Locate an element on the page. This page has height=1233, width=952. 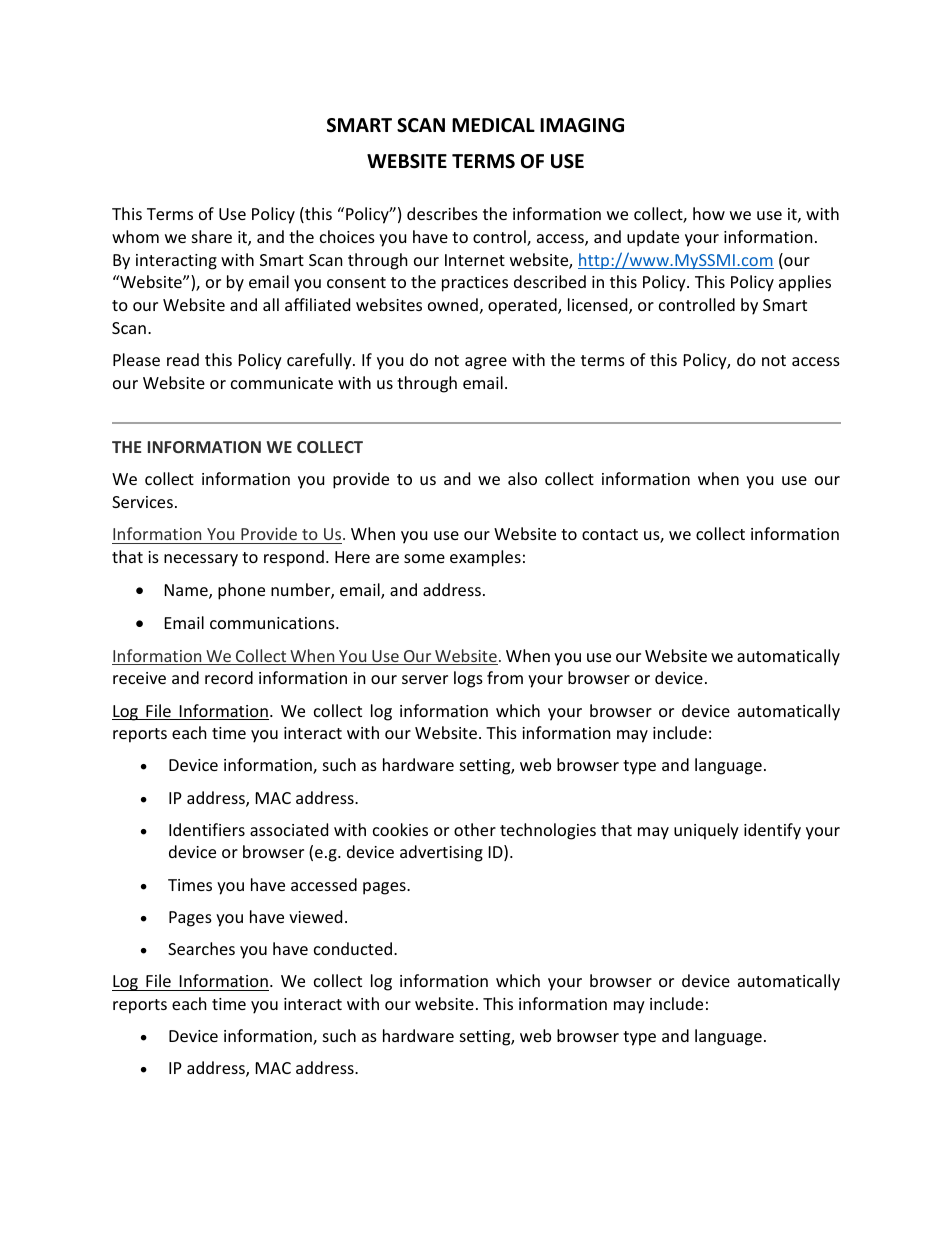
Searches is located at coordinates (201, 948).
